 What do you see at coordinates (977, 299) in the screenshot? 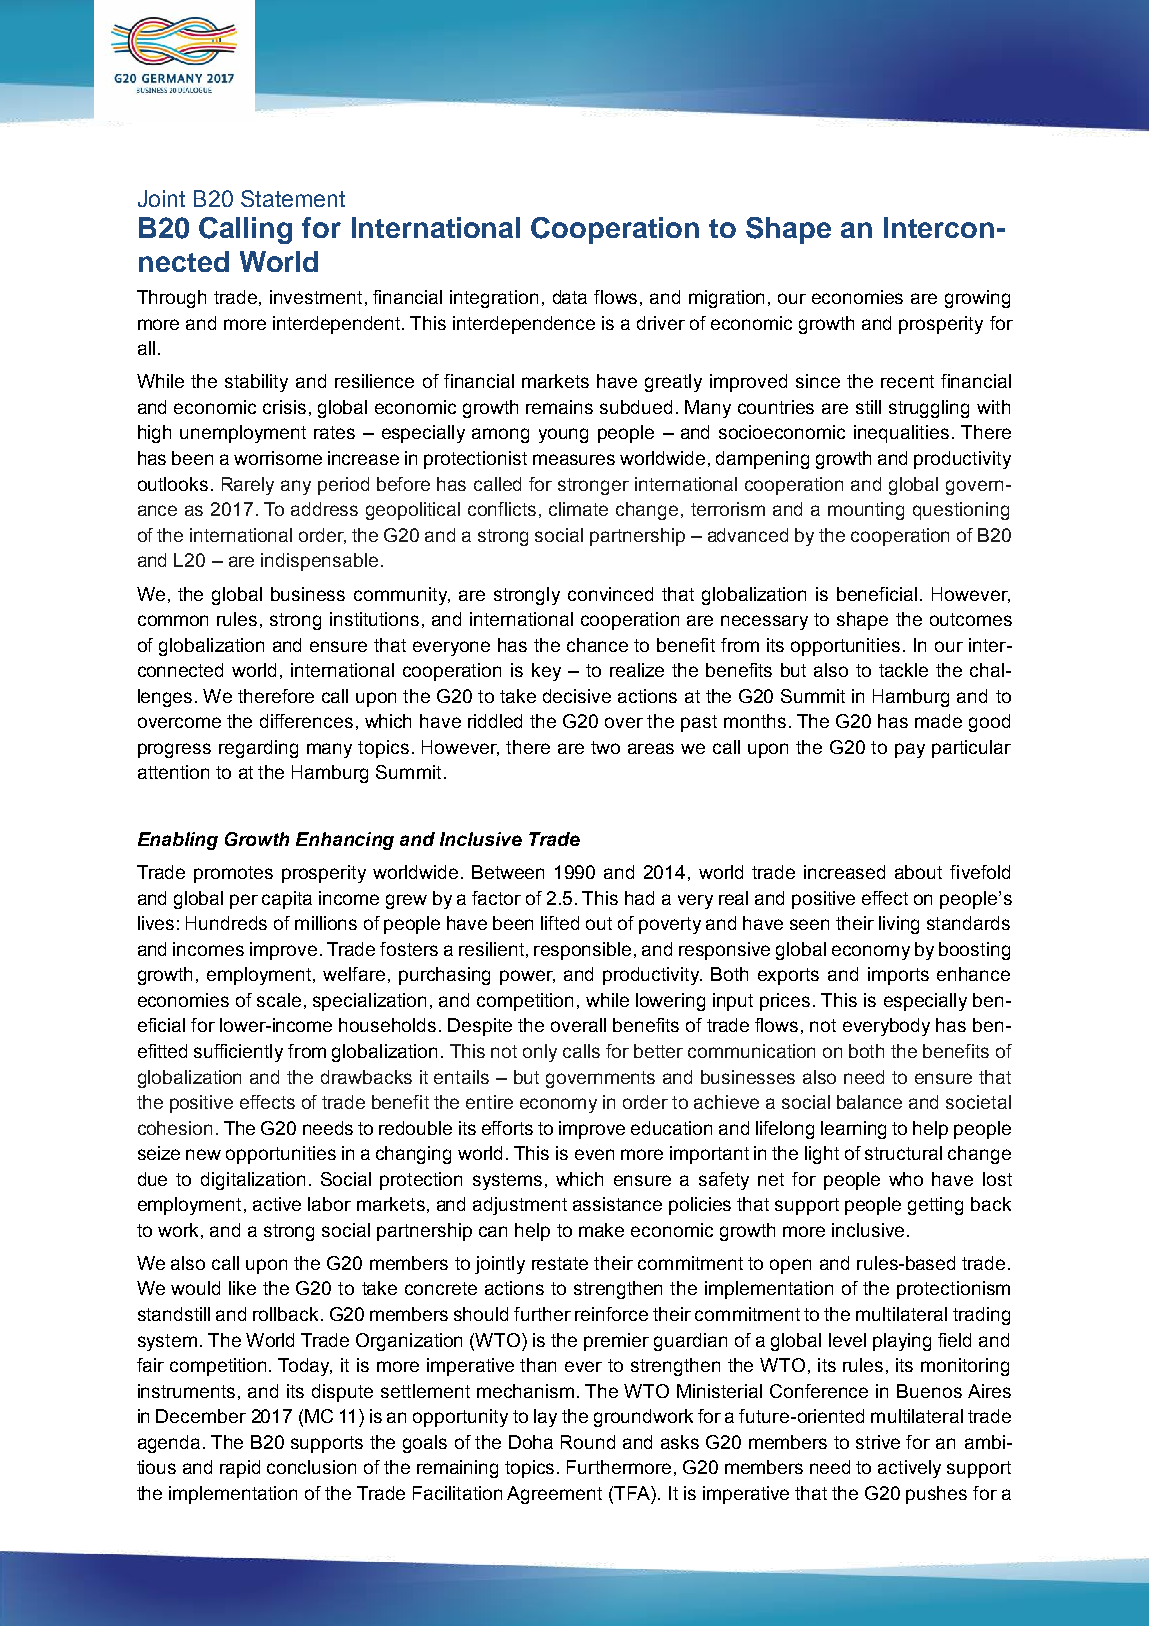
I see `growing` at bounding box center [977, 299].
